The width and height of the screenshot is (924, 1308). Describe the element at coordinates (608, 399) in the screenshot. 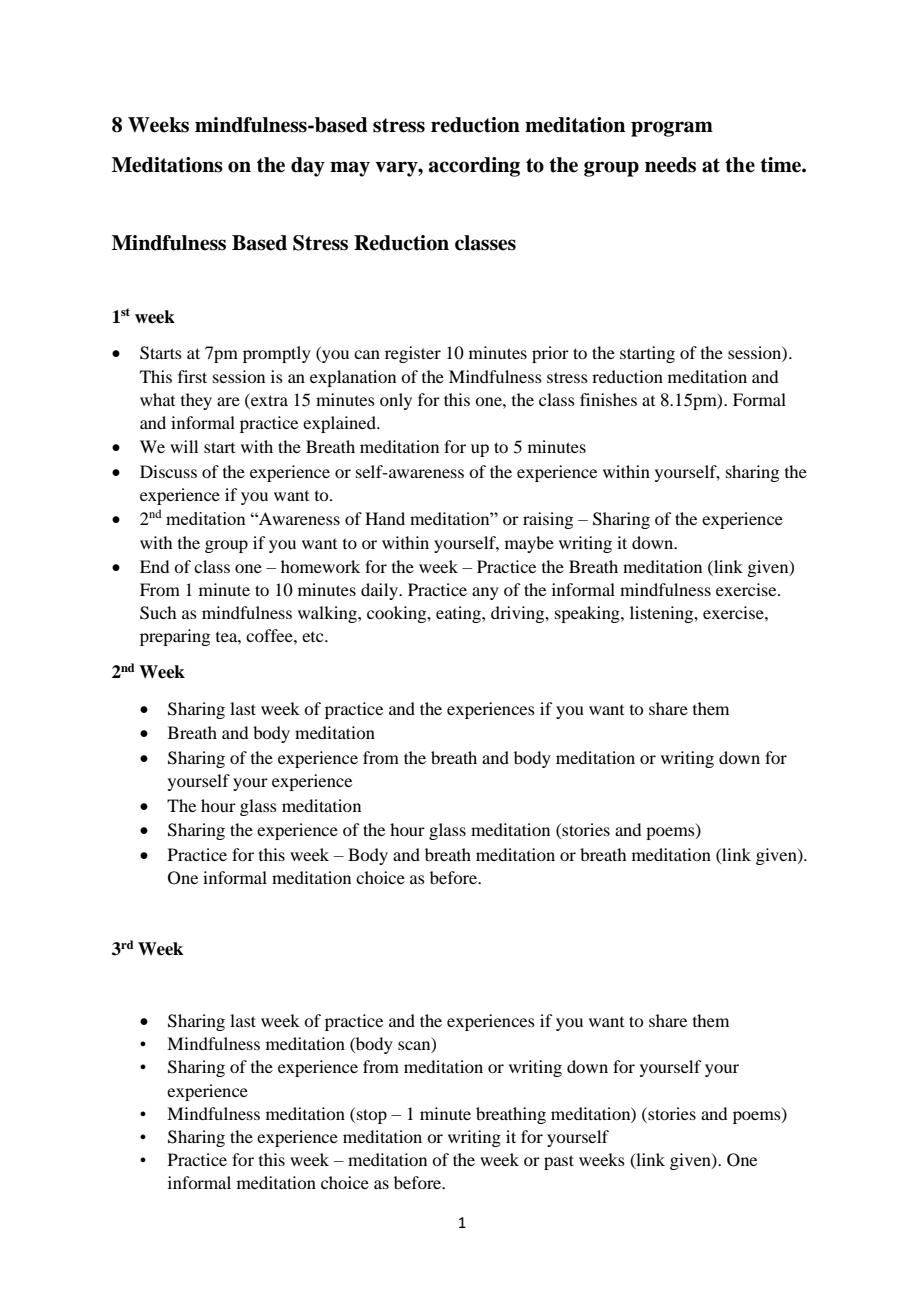

I see `finishes` at that location.
